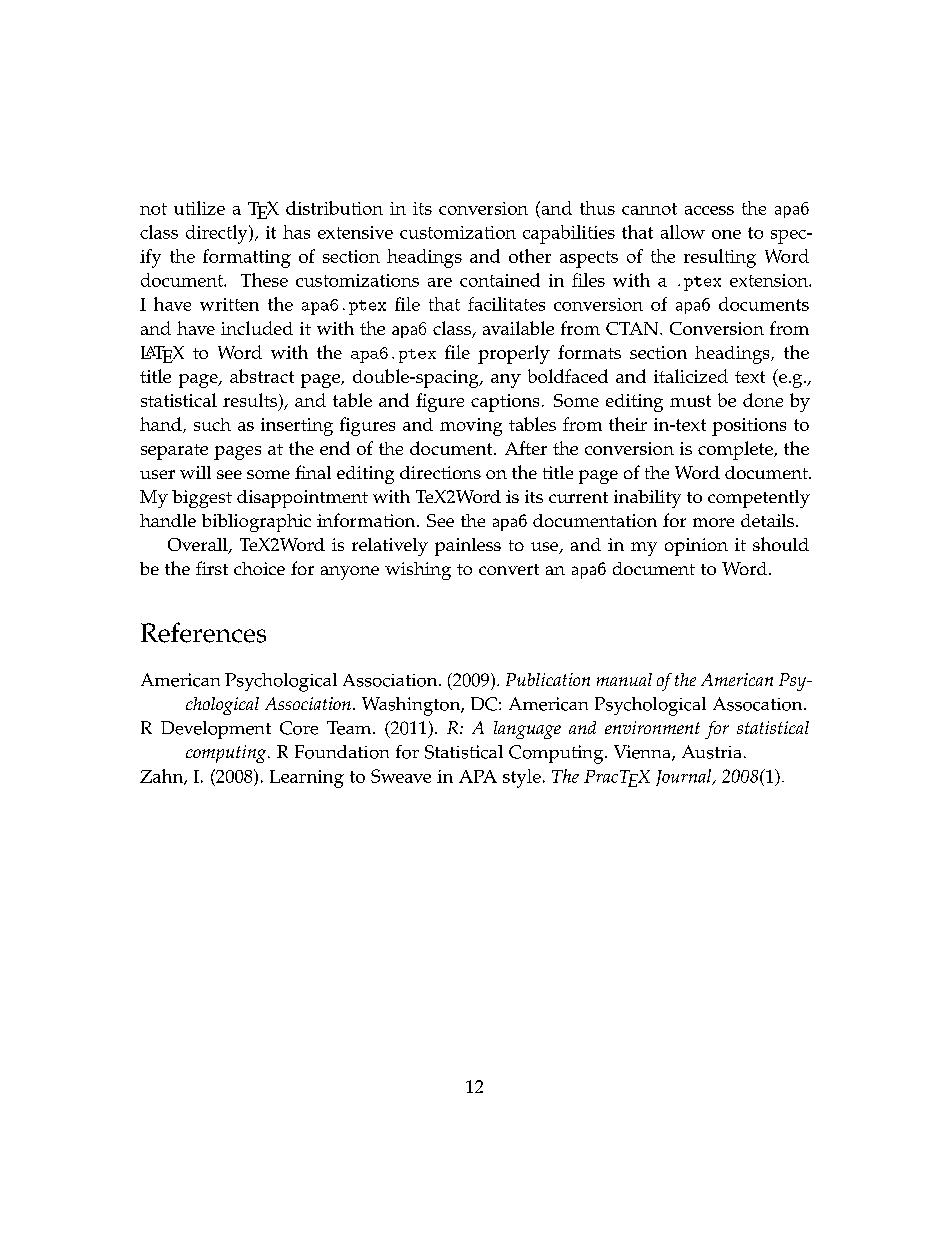 Image resolution: width=952 pixels, height=1233 pixels. Describe the element at coordinates (199, 546) in the screenshot. I see `Overall` at that location.
